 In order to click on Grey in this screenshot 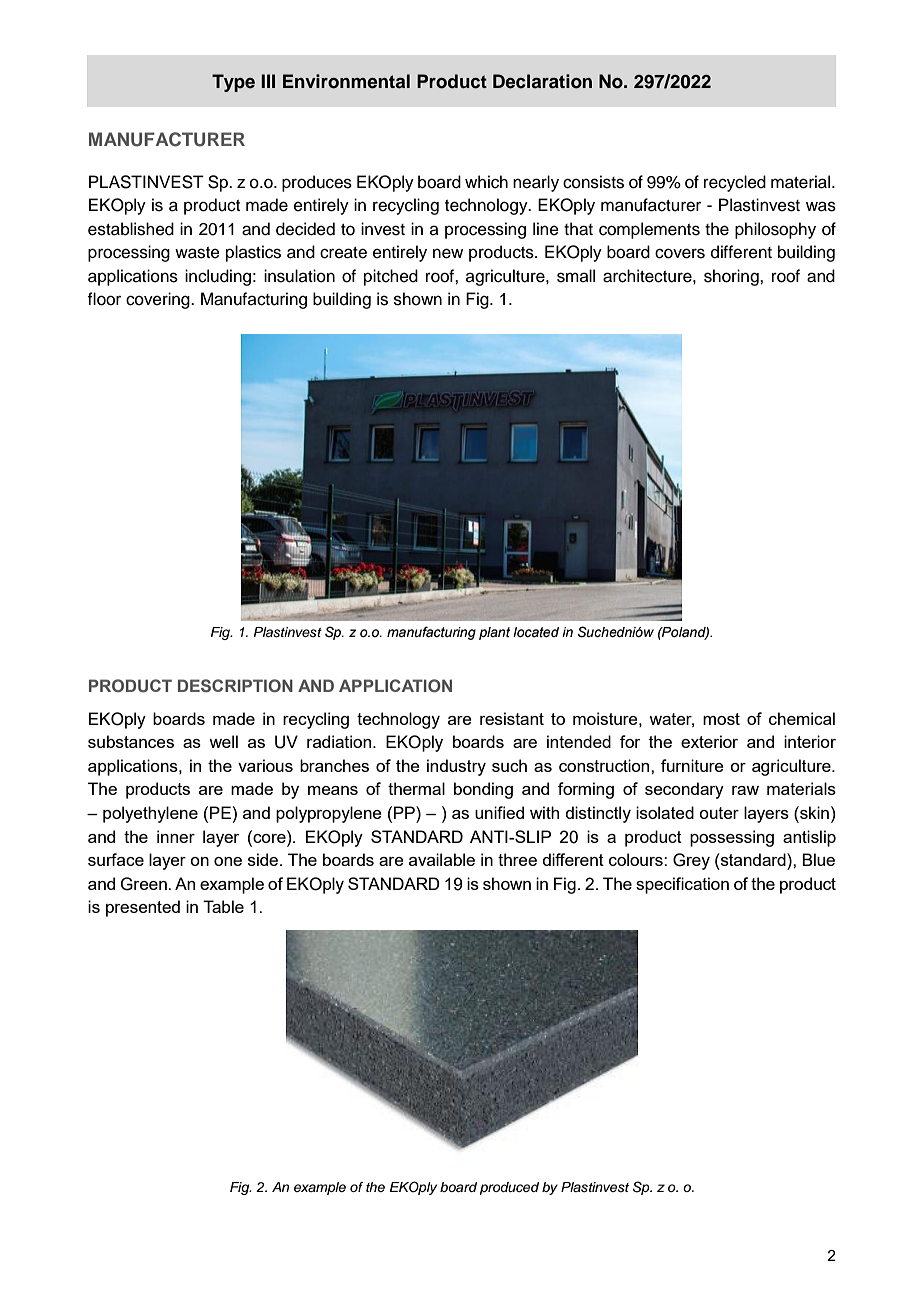, I will do `click(691, 861)`.
